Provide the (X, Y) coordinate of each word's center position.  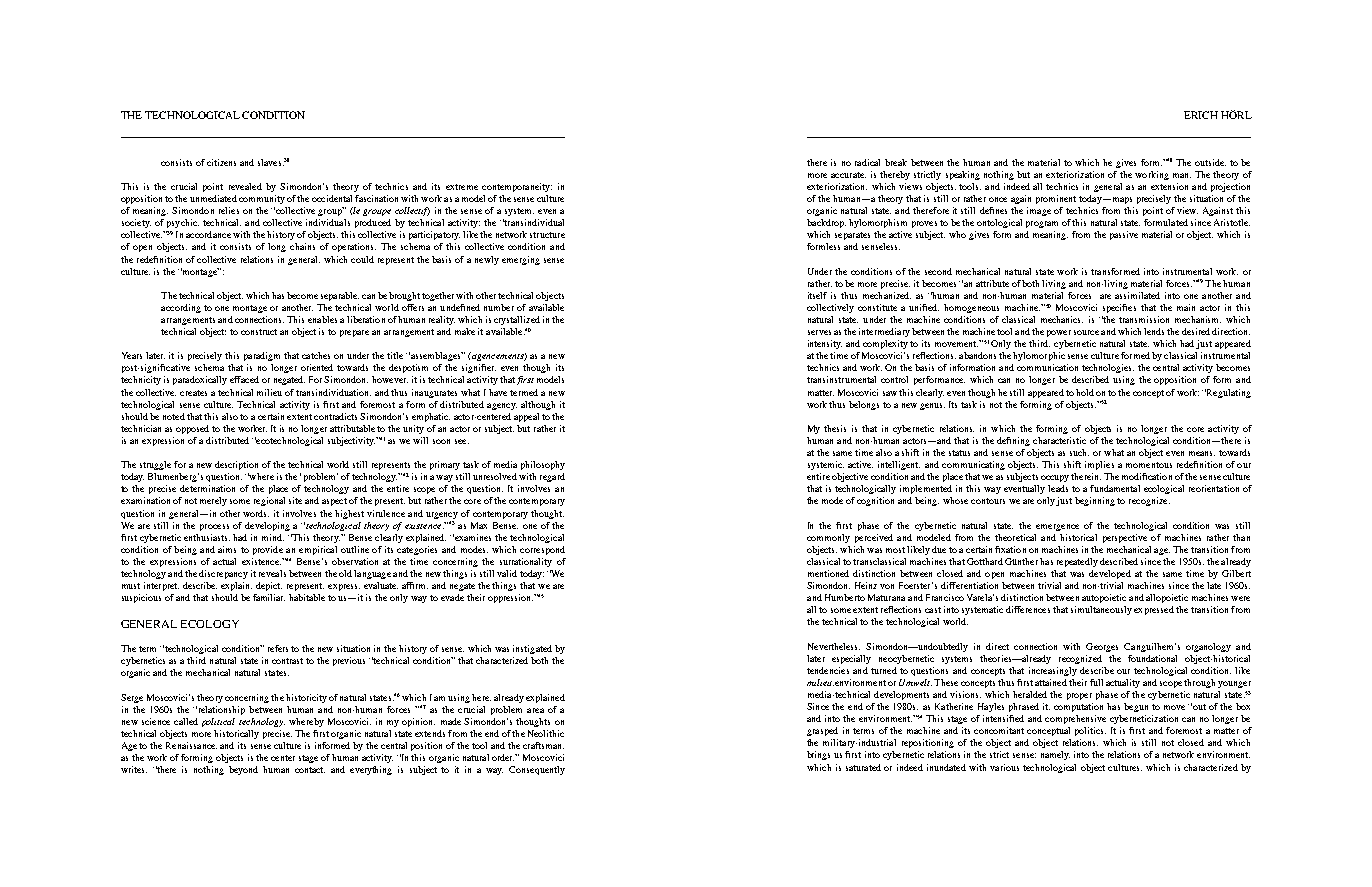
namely (1055, 755)
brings (818, 755)
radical (867, 162)
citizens (221, 162)
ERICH (1201, 115)
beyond (243, 770)
